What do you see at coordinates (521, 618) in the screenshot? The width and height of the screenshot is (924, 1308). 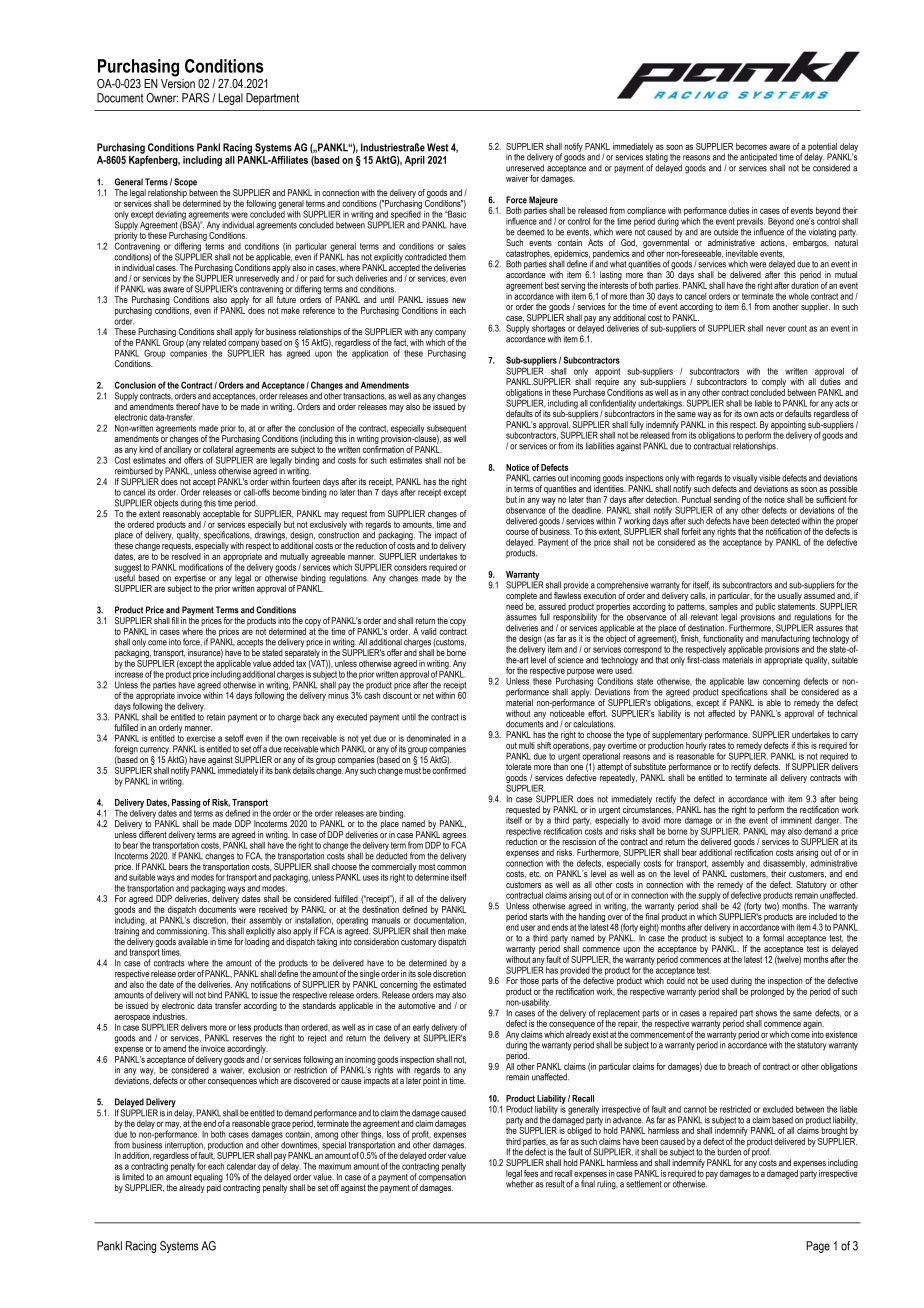 I see `assumes` at bounding box center [521, 618].
